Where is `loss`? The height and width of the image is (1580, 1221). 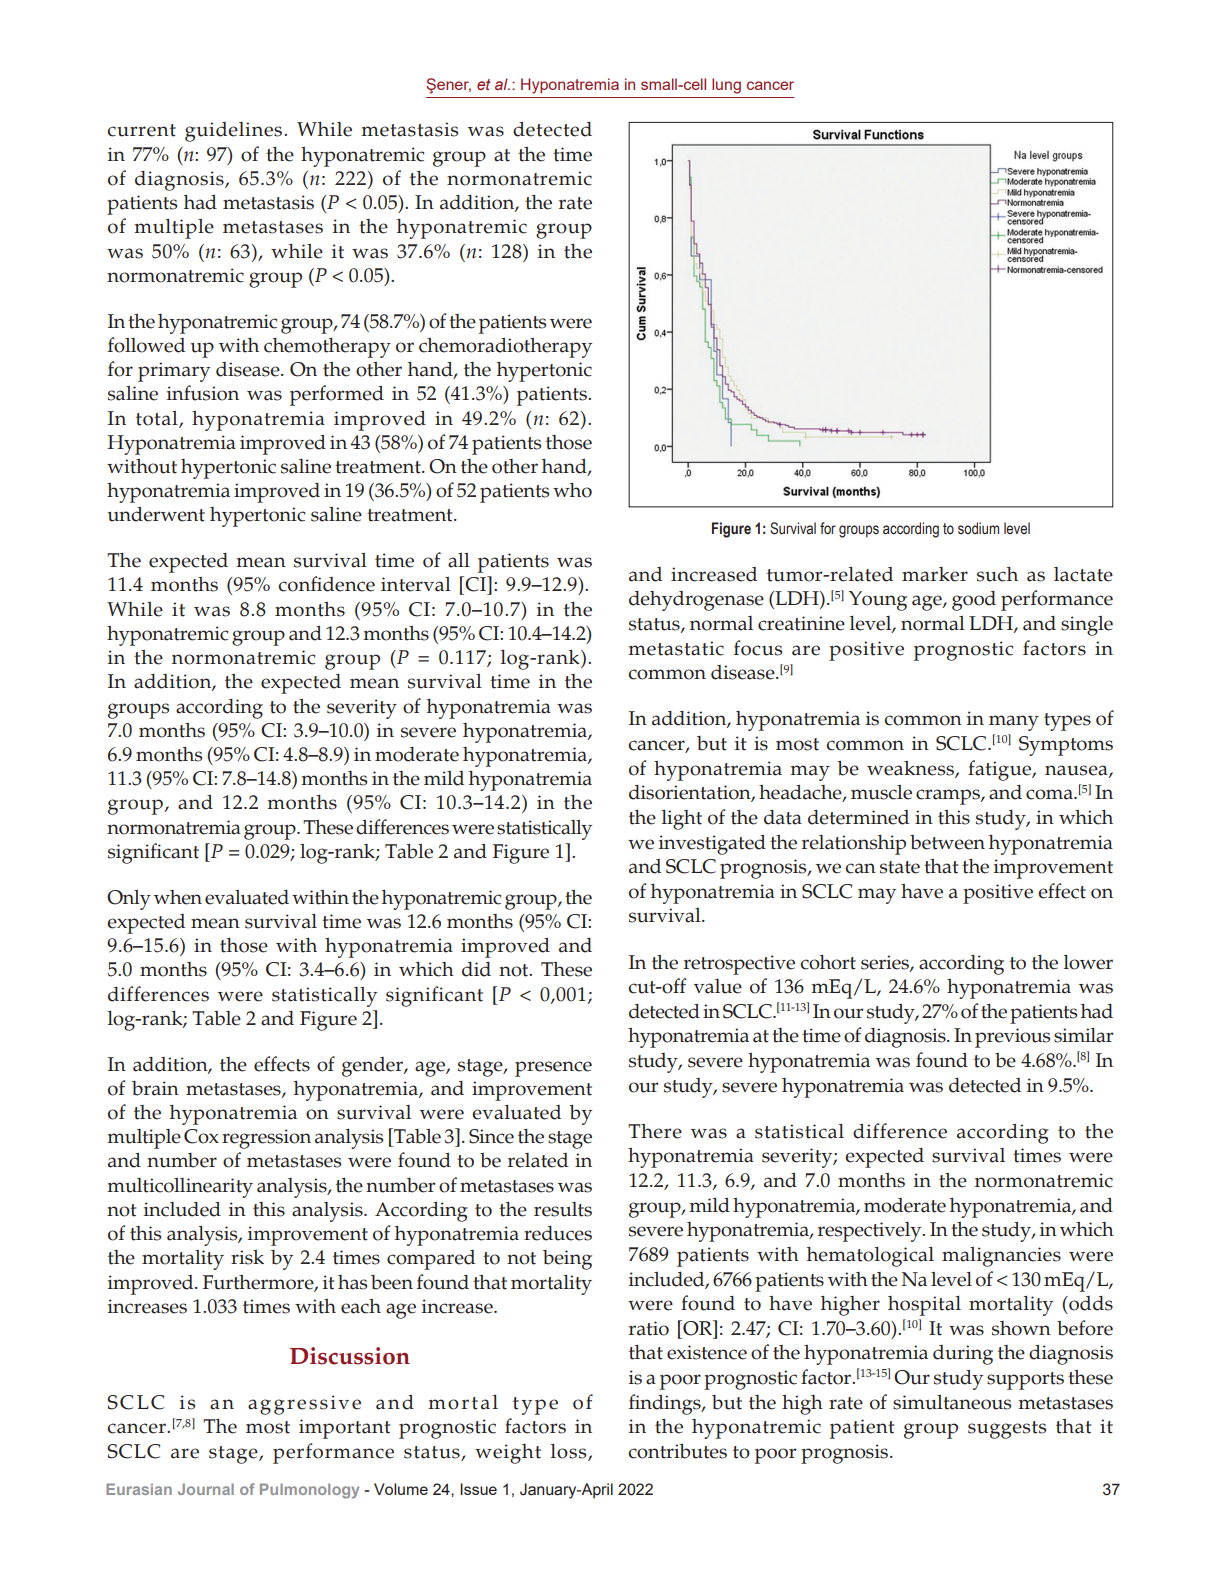
loss is located at coordinates (570, 1452).
